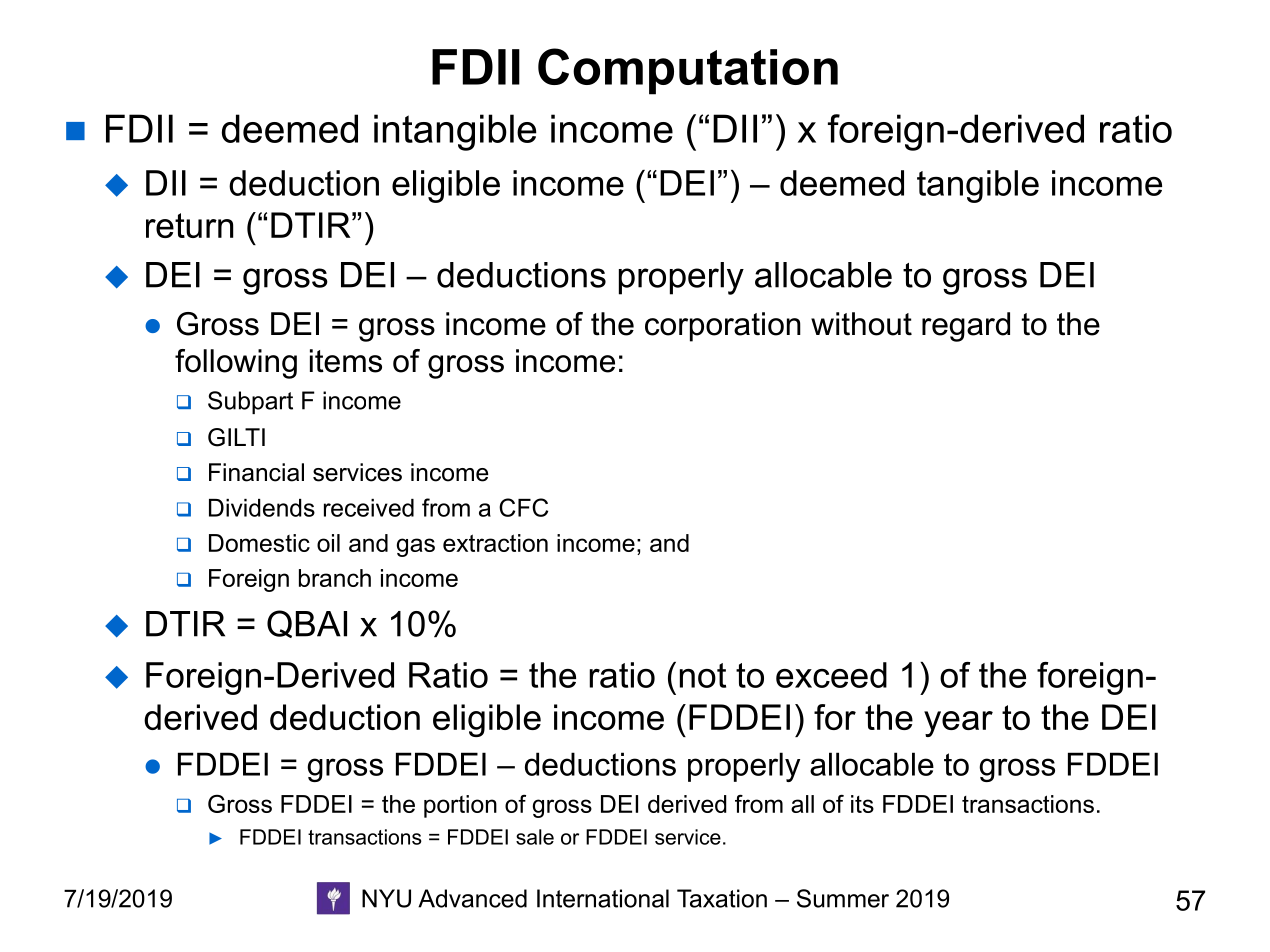 The width and height of the image is (1270, 952). What do you see at coordinates (966, 327) in the image?
I see `regard` at bounding box center [966, 327].
